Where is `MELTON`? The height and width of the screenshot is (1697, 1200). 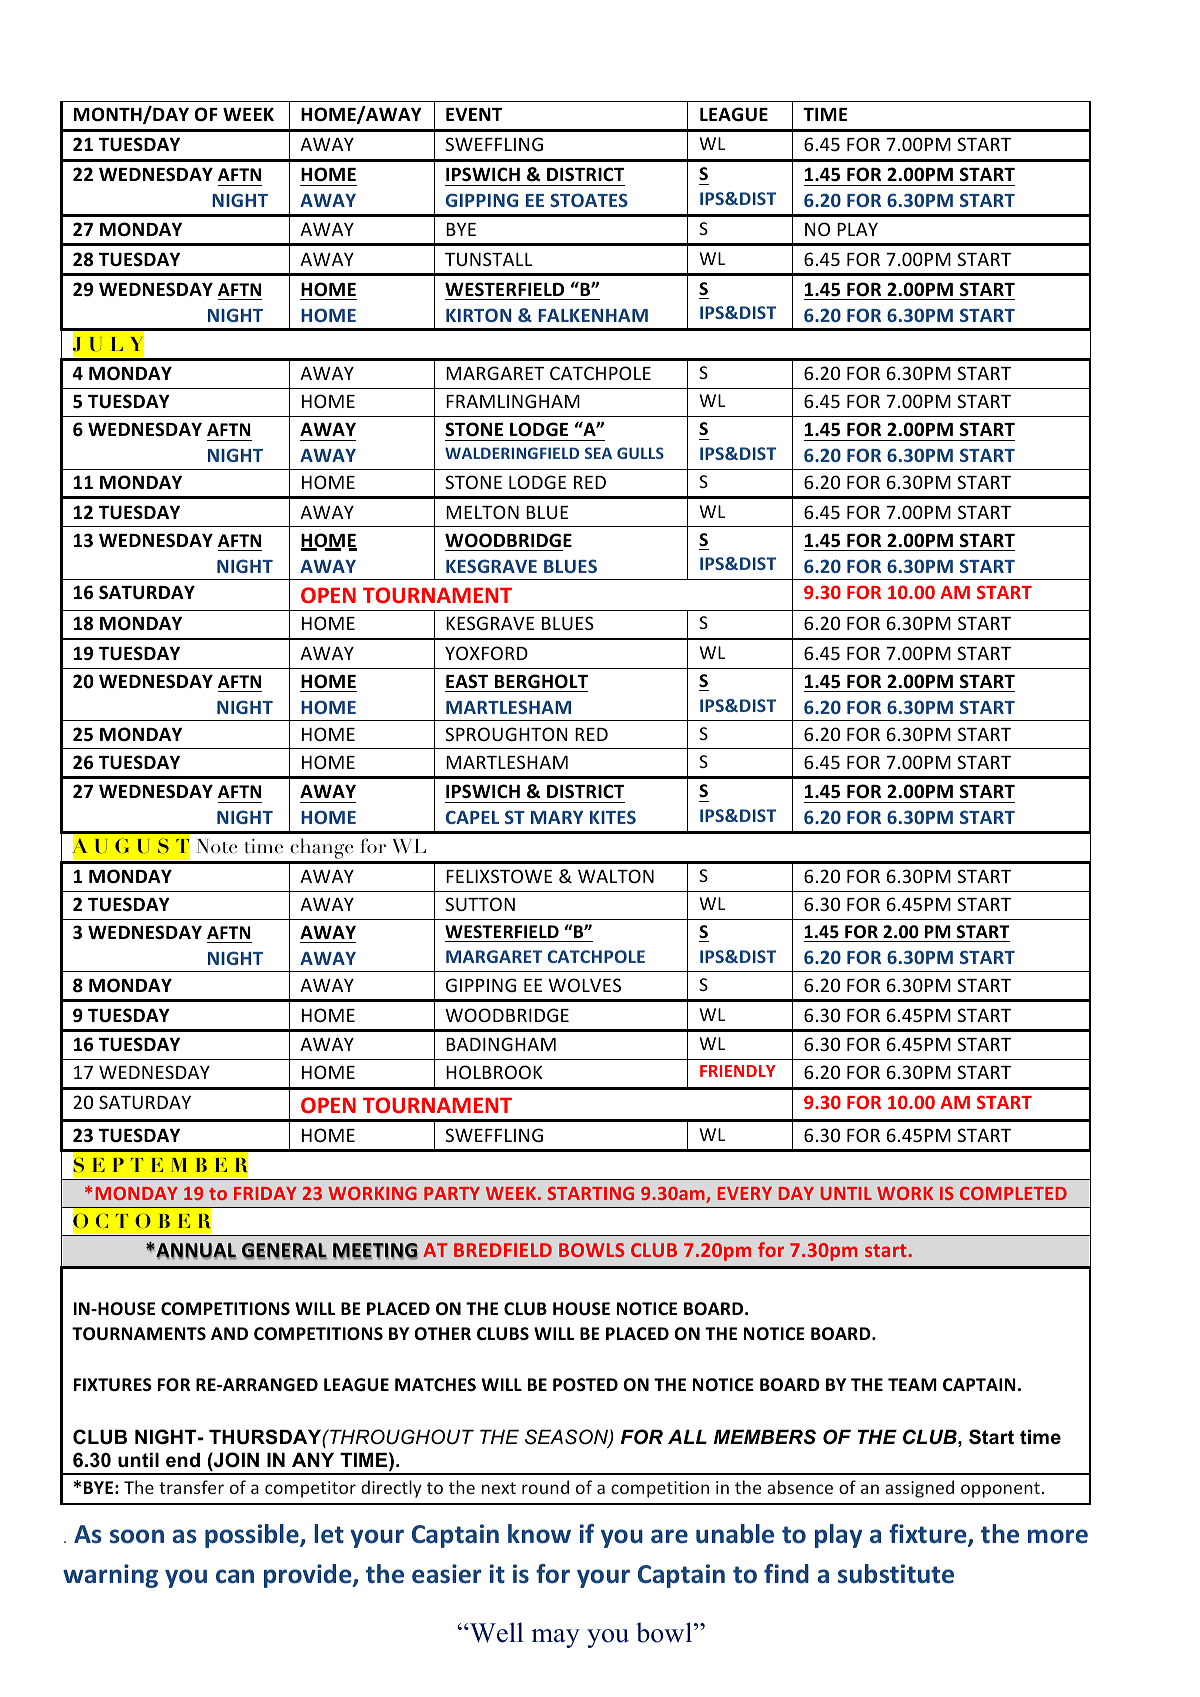
MELTON is located at coordinates (482, 512).
